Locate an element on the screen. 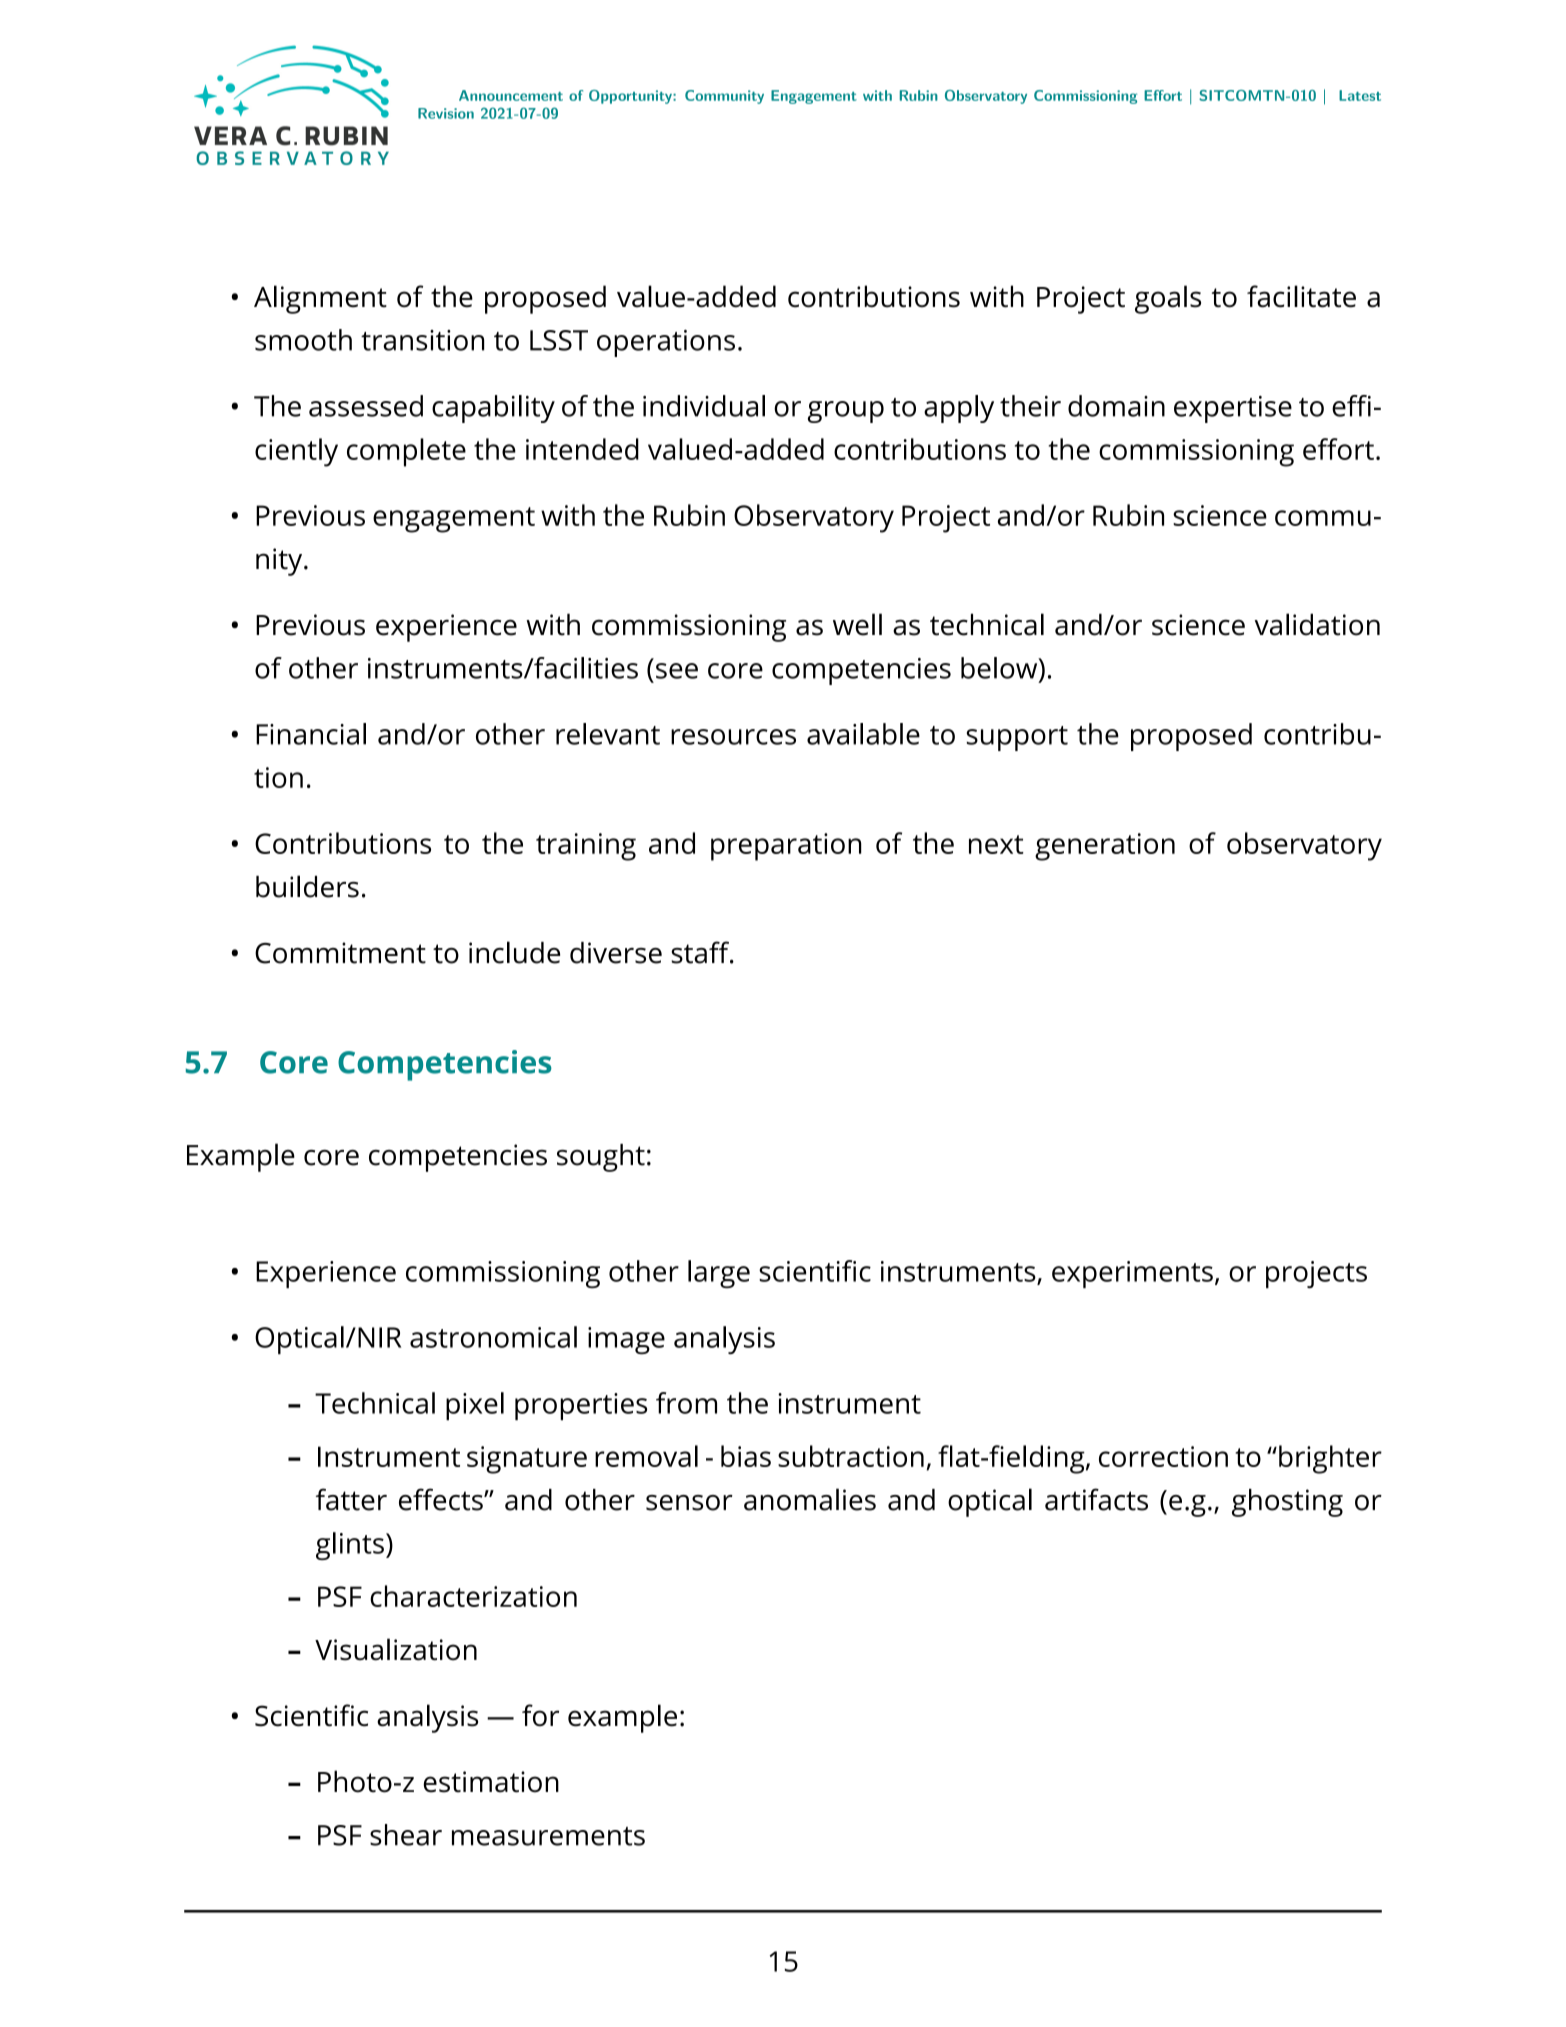 The width and height of the screenshot is (1566, 2027). capability is located at coordinates (493, 409).
